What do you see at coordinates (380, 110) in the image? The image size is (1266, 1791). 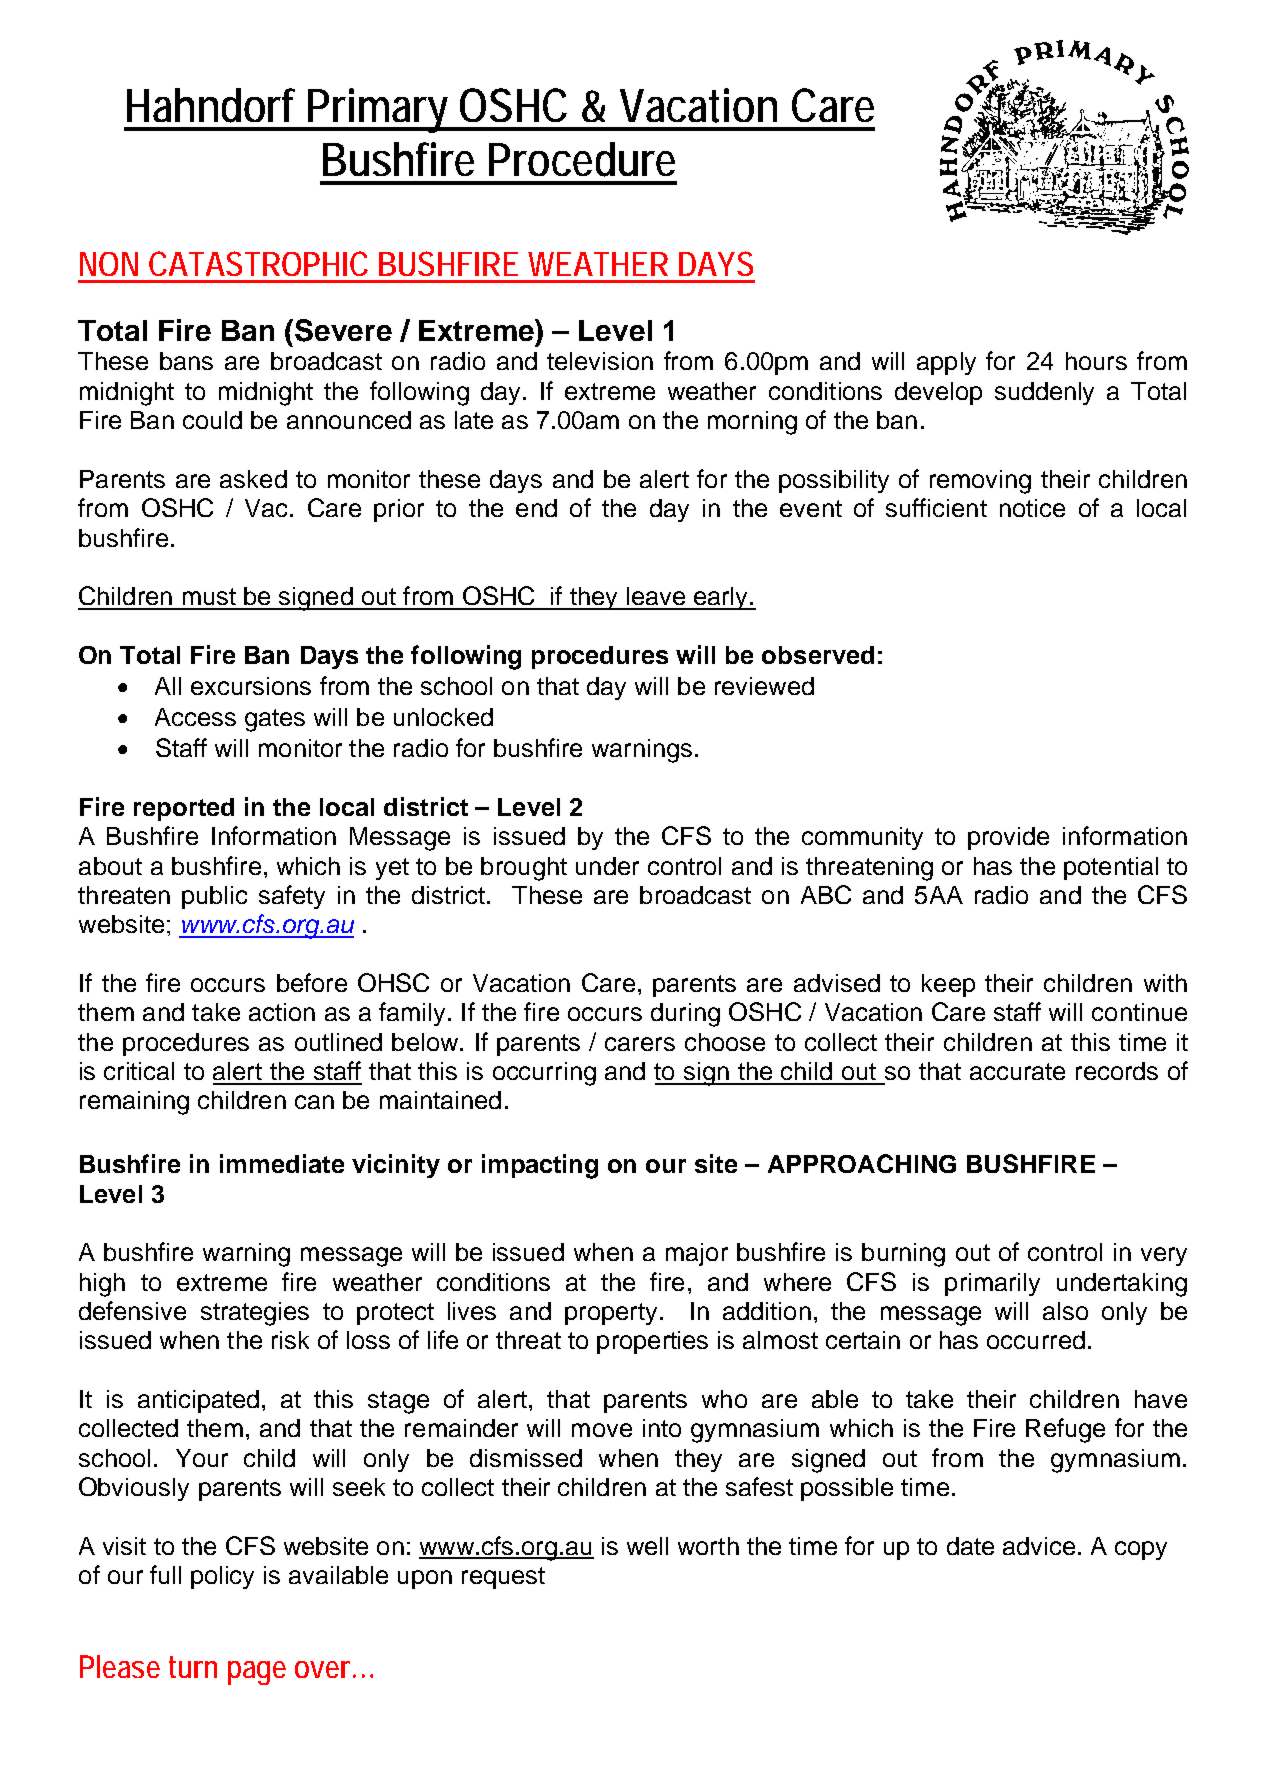 I see `Primary` at bounding box center [380, 110].
